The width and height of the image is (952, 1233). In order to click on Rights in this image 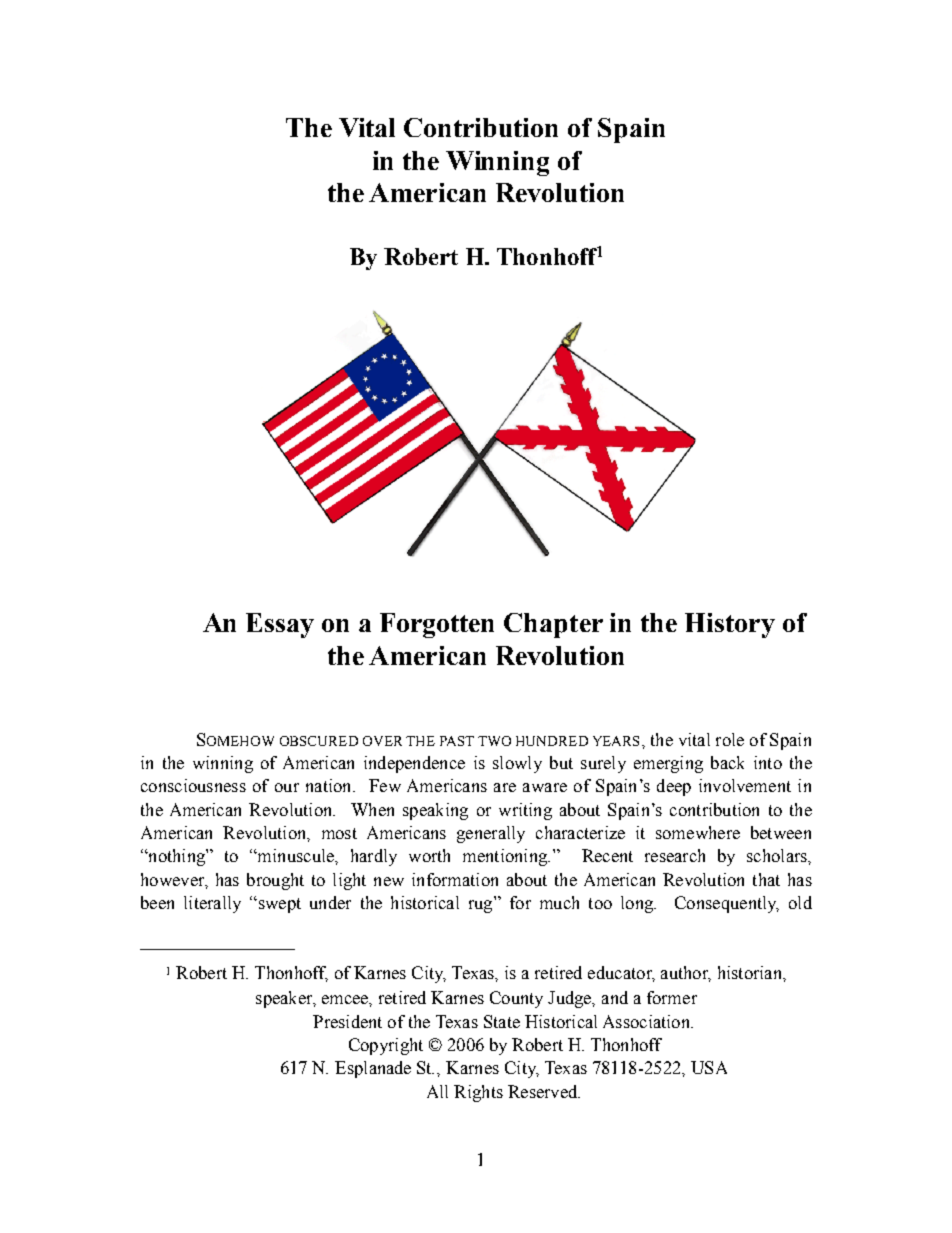, I will do `click(478, 1093)`.
